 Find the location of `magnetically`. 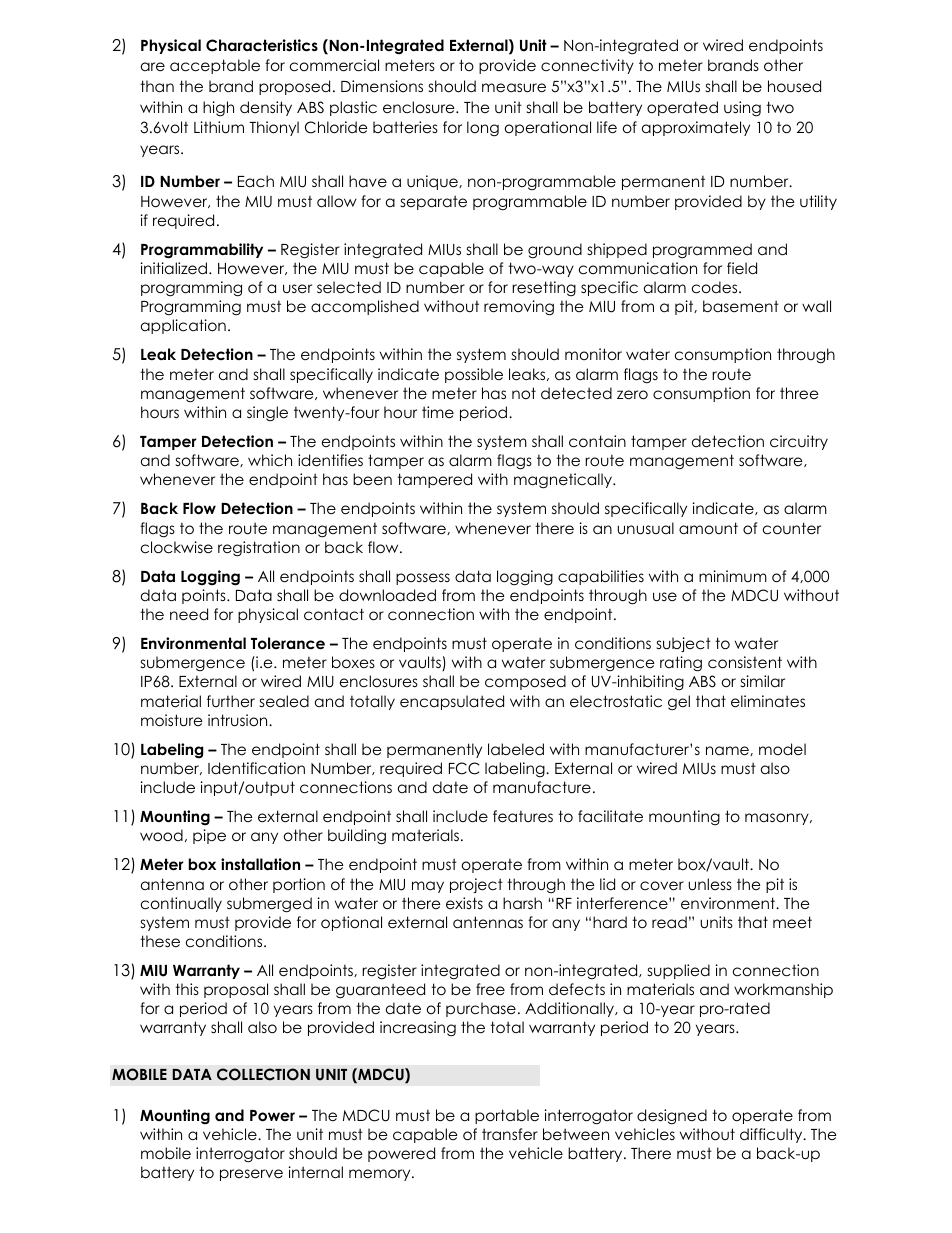

magnetically is located at coordinates (564, 481).
